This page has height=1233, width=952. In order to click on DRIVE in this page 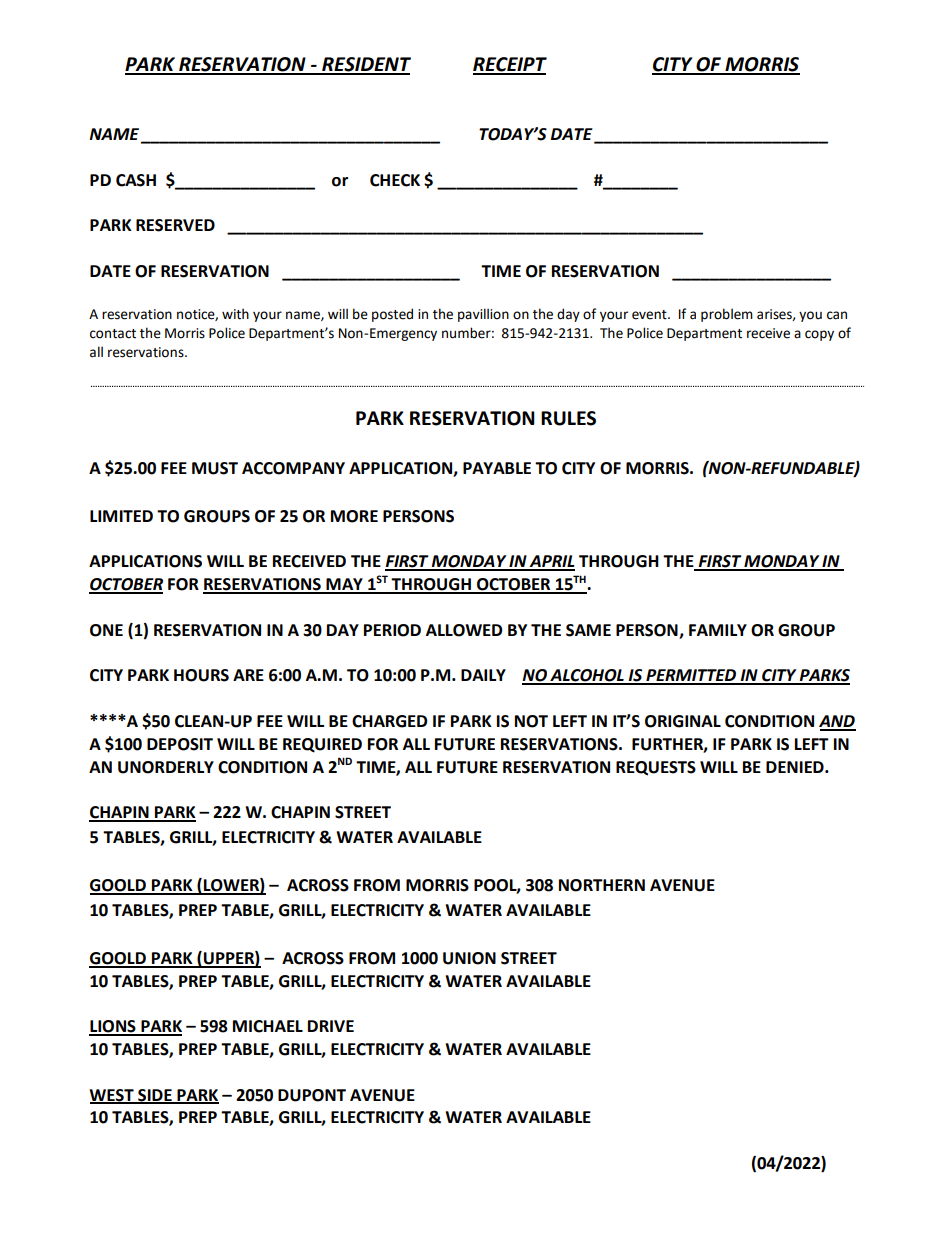, I will do `click(331, 1026)`.
